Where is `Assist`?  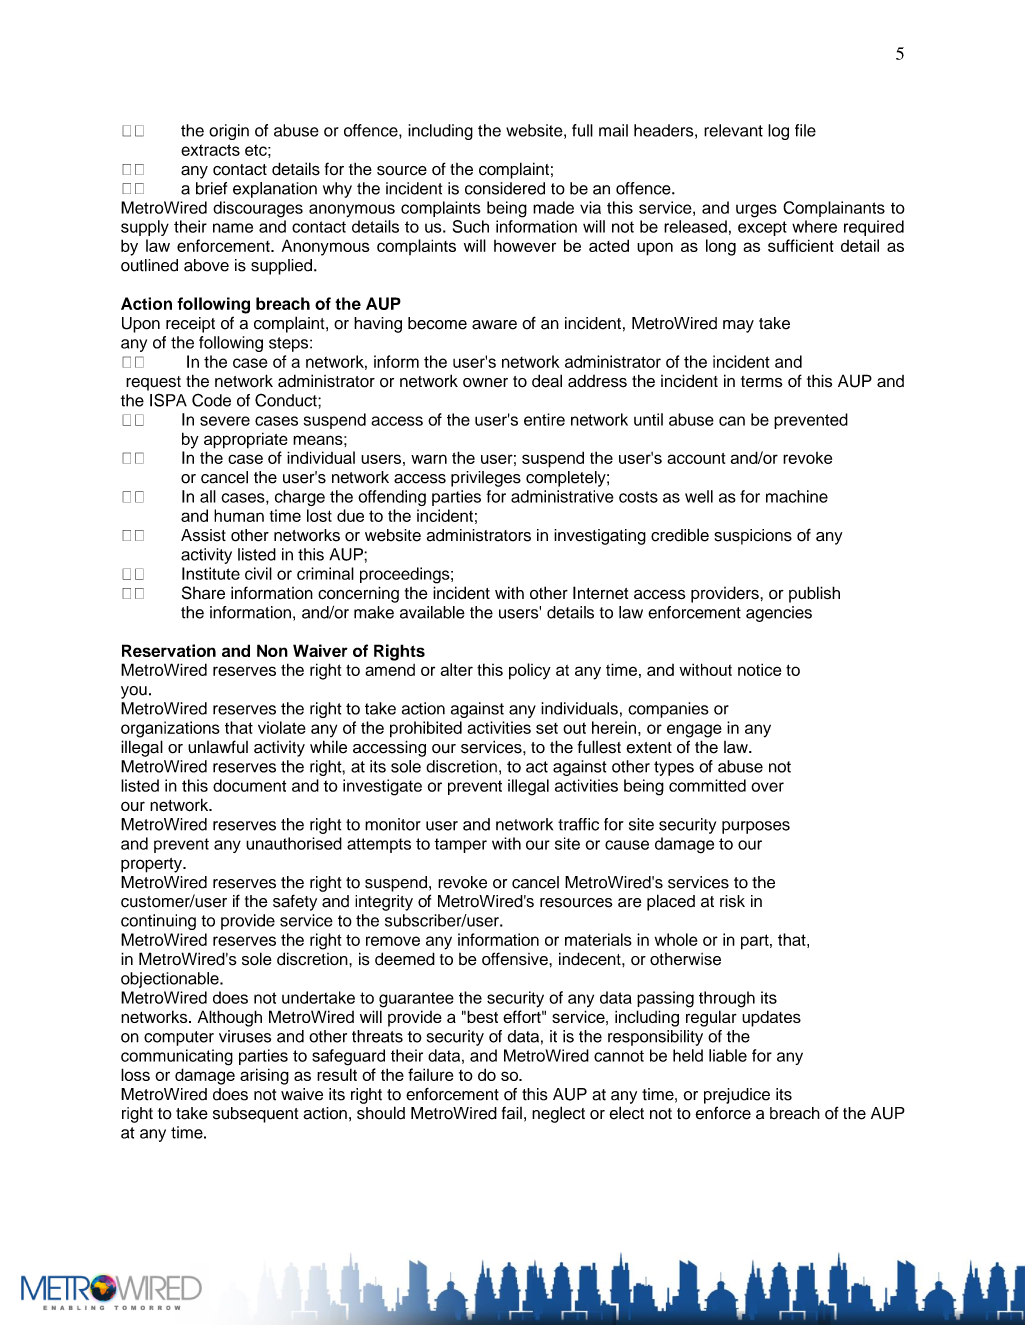 Assist is located at coordinates (203, 535).
